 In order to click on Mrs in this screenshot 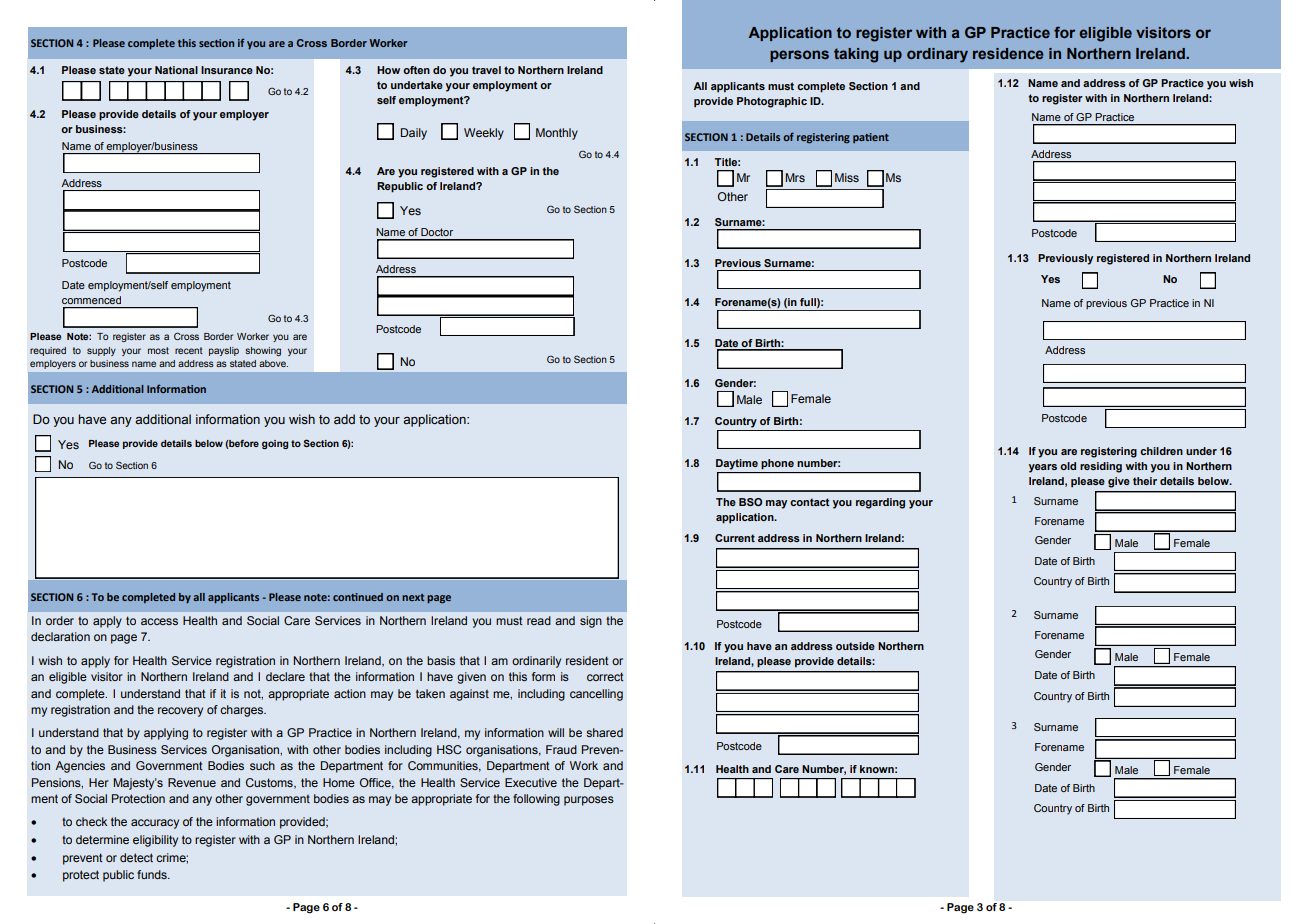, I will do `click(795, 177)`.
